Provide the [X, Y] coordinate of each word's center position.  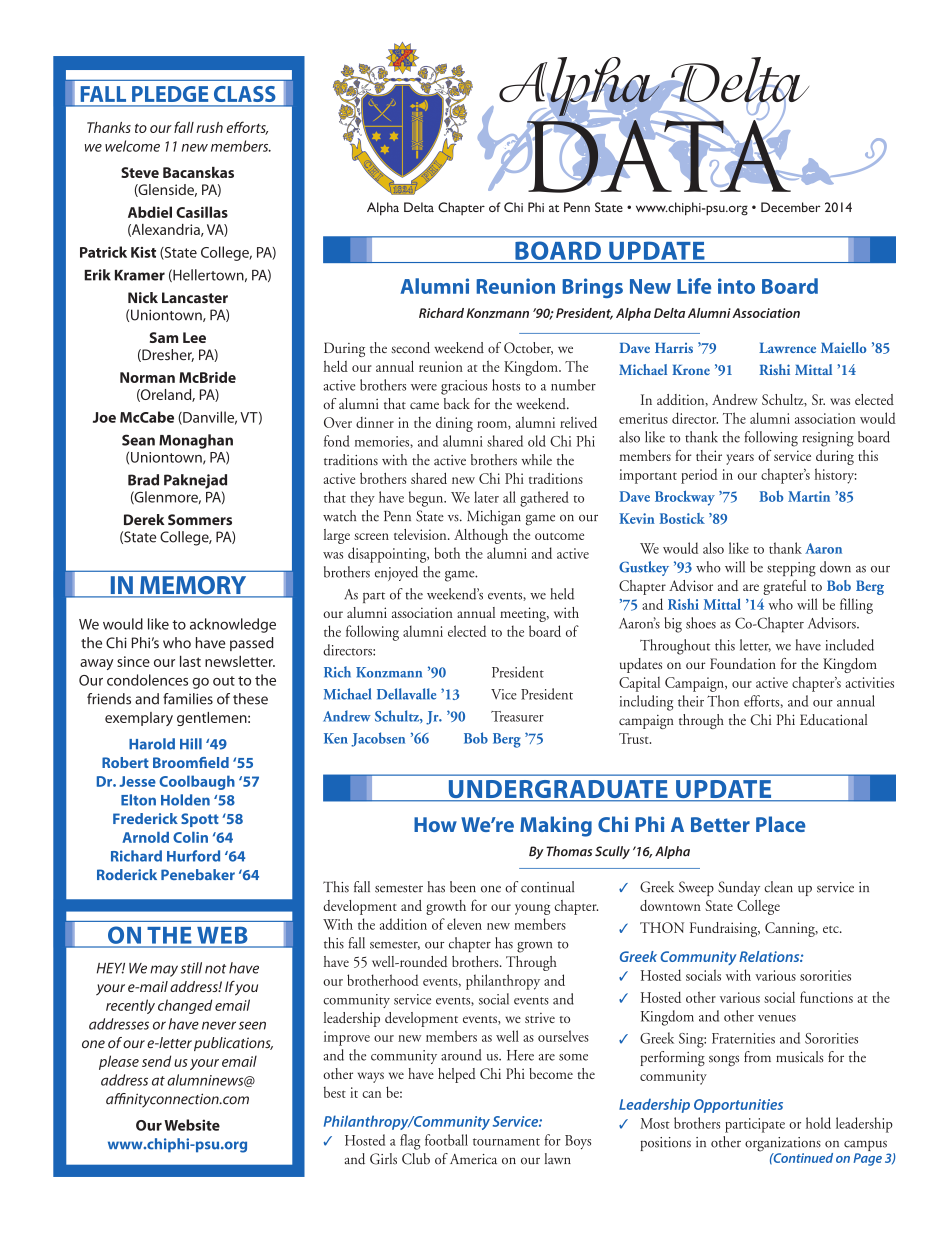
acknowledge [233, 625]
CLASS [244, 94]
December [791, 207]
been [463, 887]
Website [192, 1125]
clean [778, 887]
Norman [147, 377]
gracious [464, 387]
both [447, 553]
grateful [784, 587]
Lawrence [787, 348]
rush [209, 127]
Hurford [193, 856]
